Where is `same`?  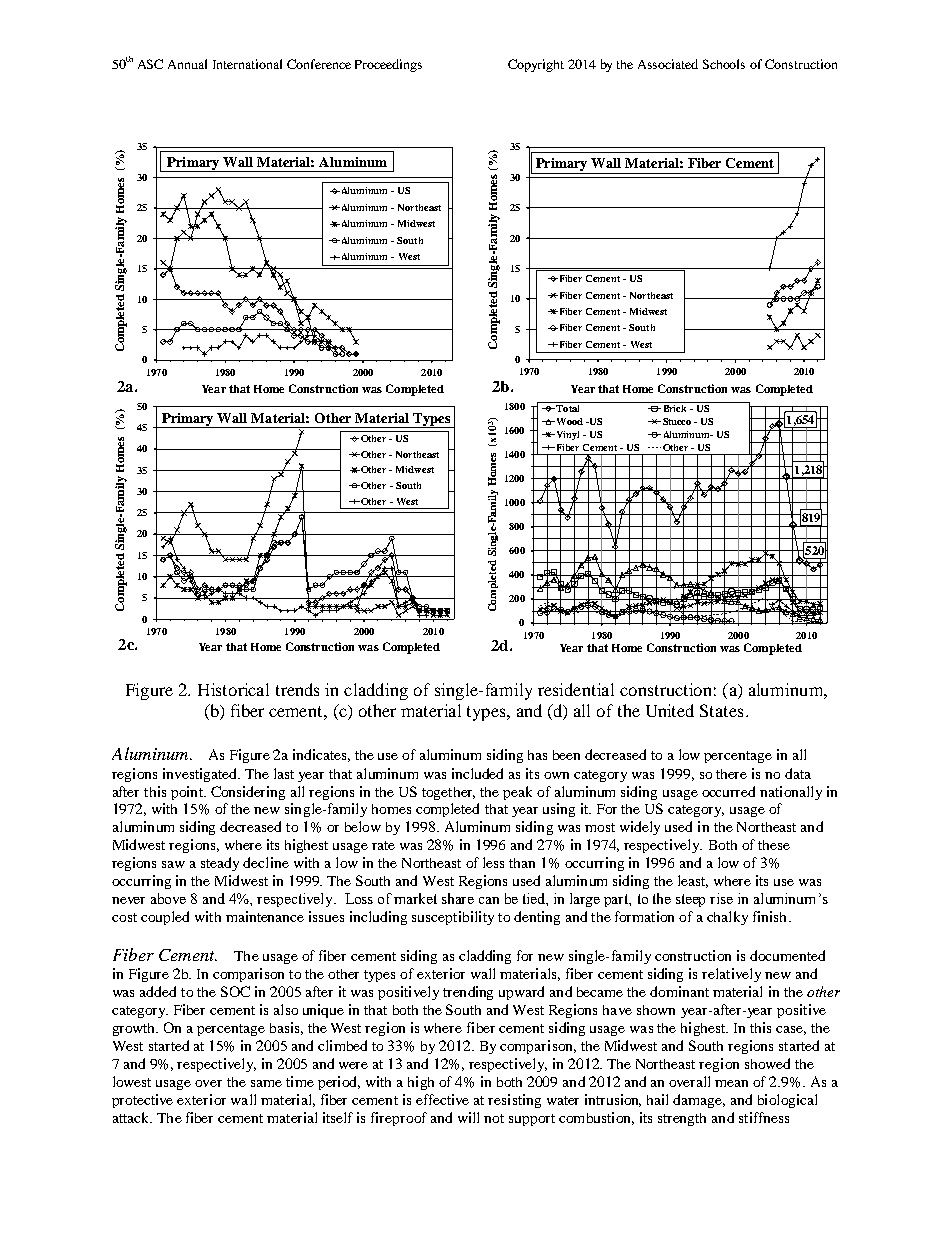 same is located at coordinates (266, 1083).
